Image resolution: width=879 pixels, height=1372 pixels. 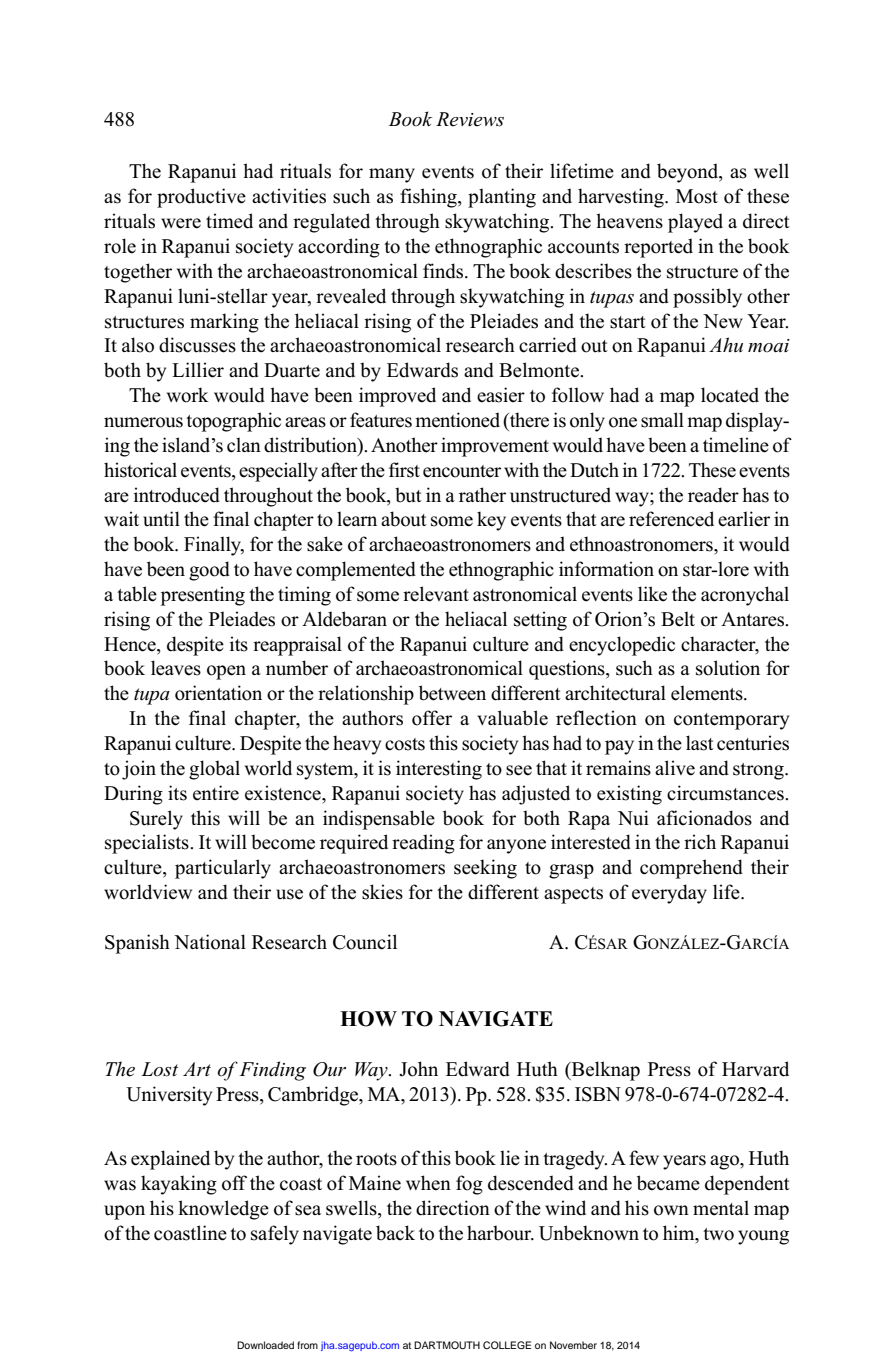 What do you see at coordinates (201, 198) in the screenshot?
I see `productive` at bounding box center [201, 198].
